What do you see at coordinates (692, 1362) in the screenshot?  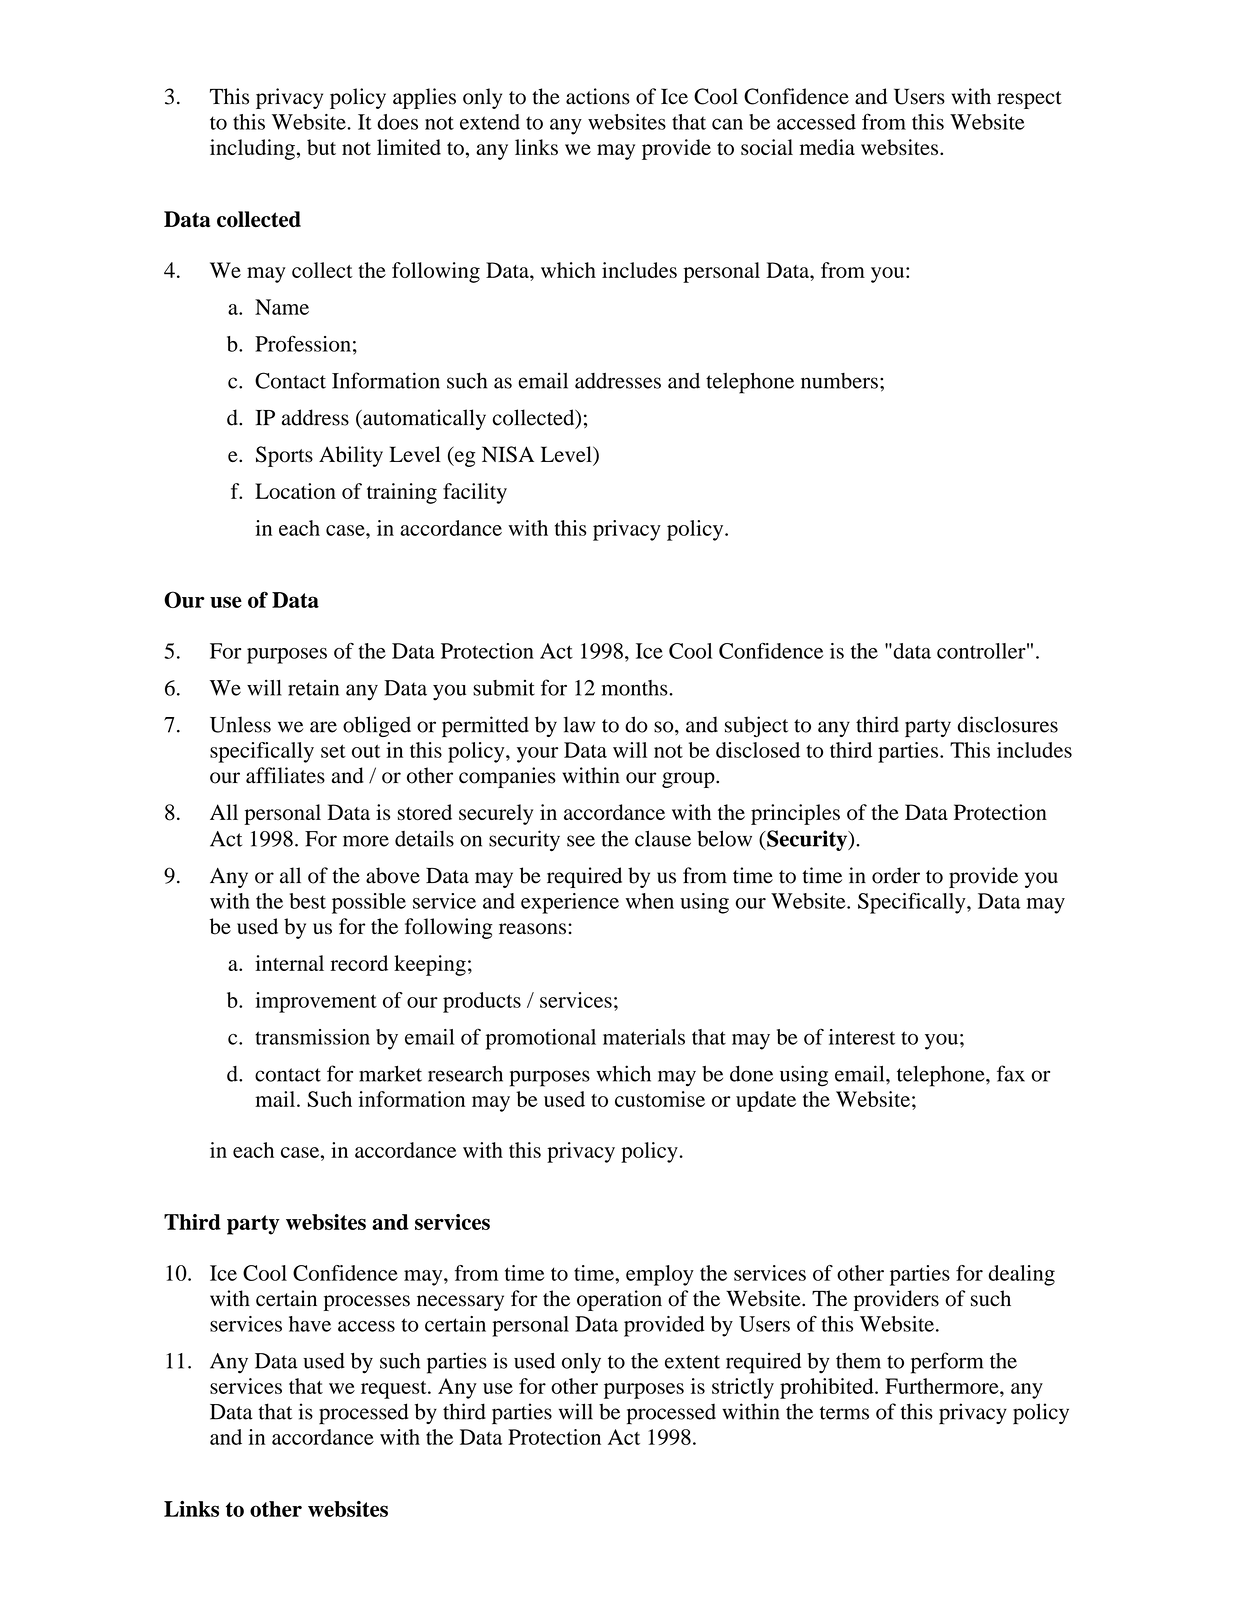 I see `extent` at bounding box center [692, 1362].
